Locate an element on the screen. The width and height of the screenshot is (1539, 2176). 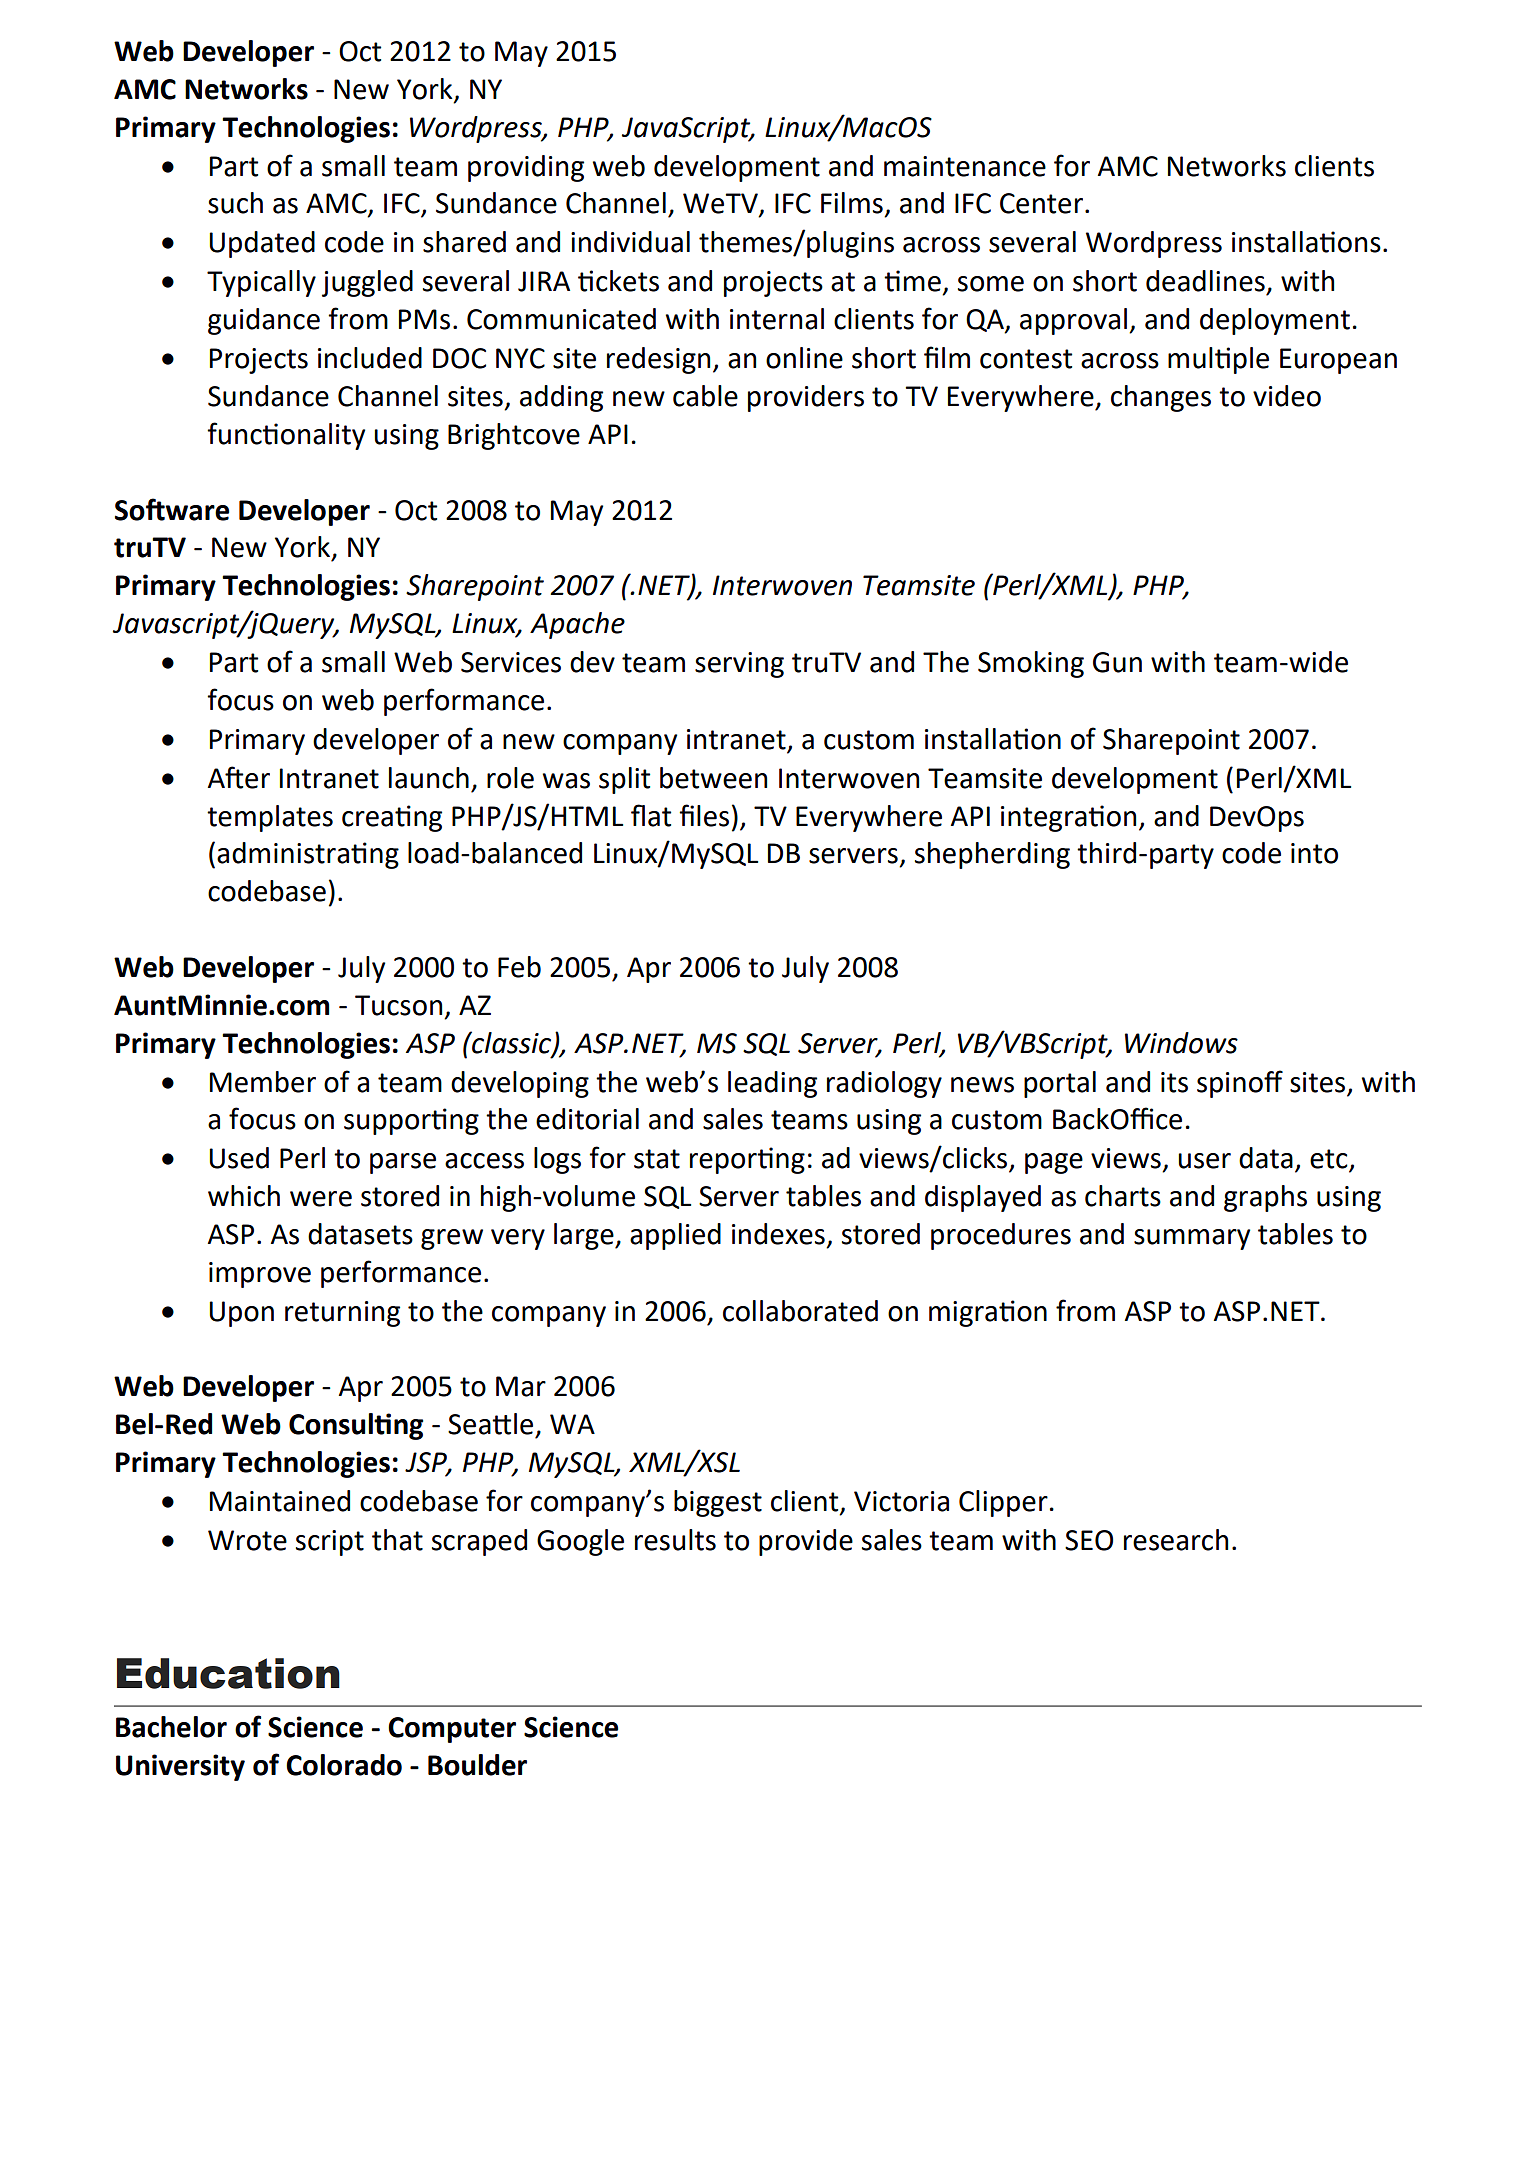
individual is located at coordinates (630, 242).
